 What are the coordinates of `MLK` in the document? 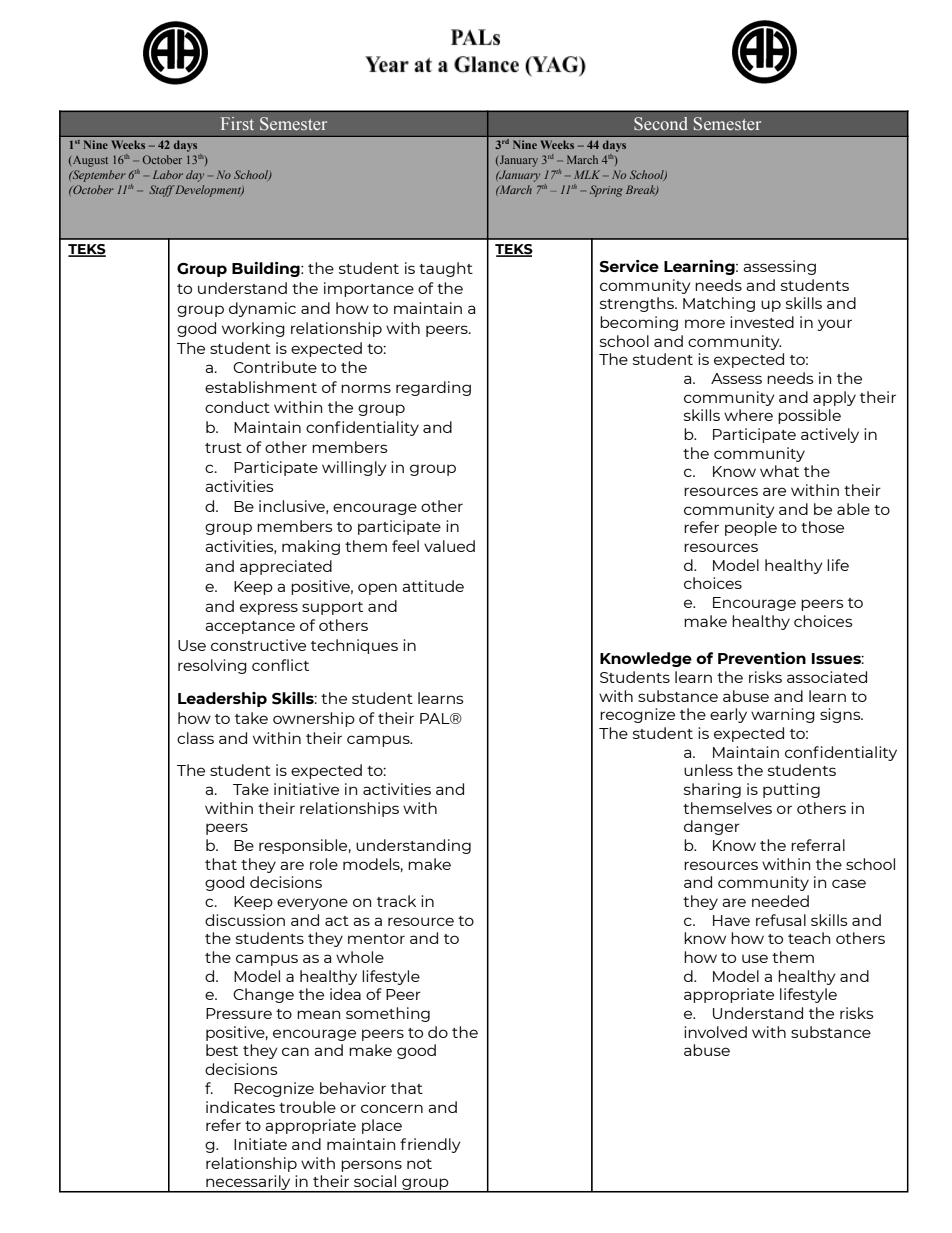 It's located at (587, 174).
